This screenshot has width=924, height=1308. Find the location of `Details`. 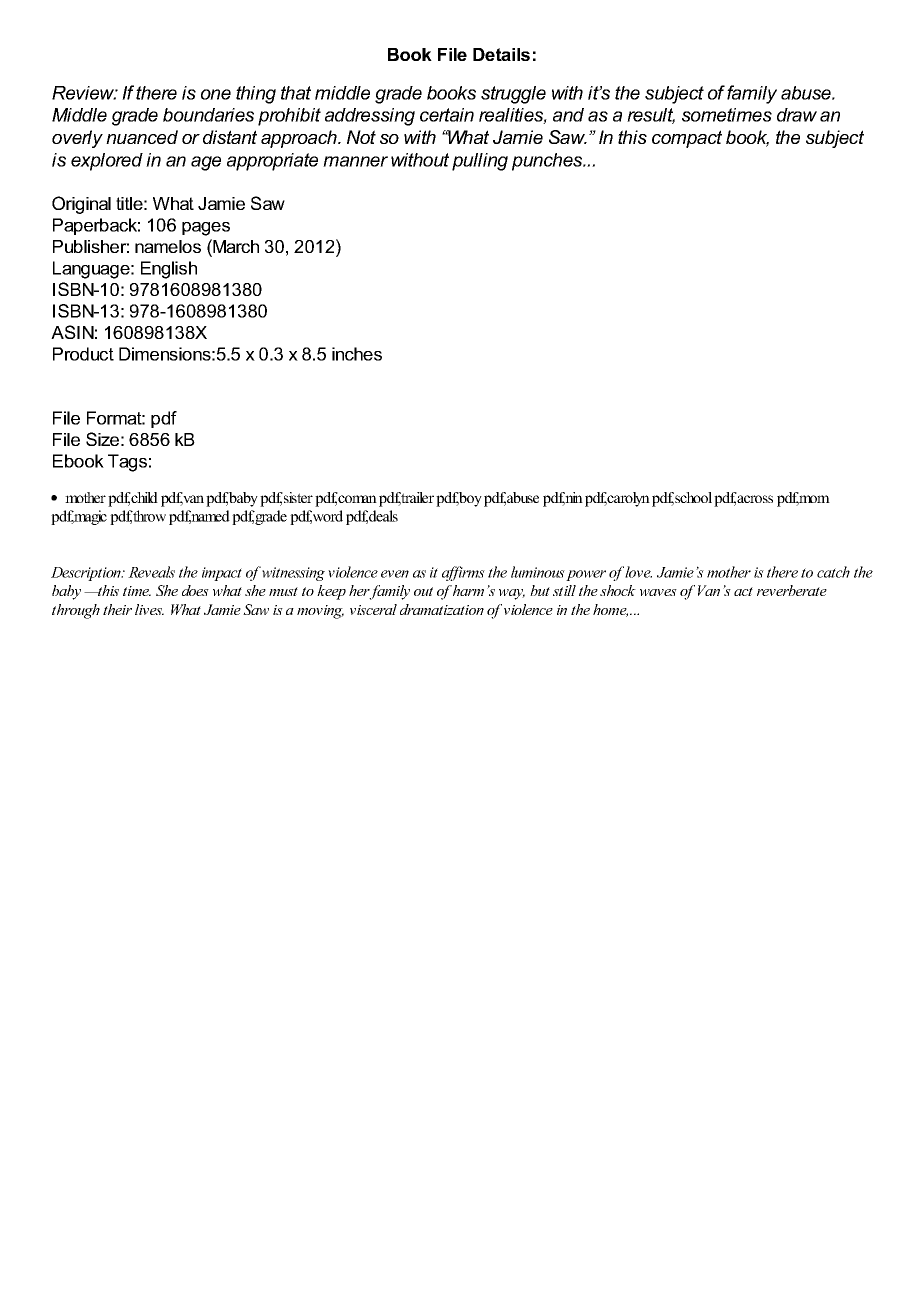

Details is located at coordinates (501, 54).
